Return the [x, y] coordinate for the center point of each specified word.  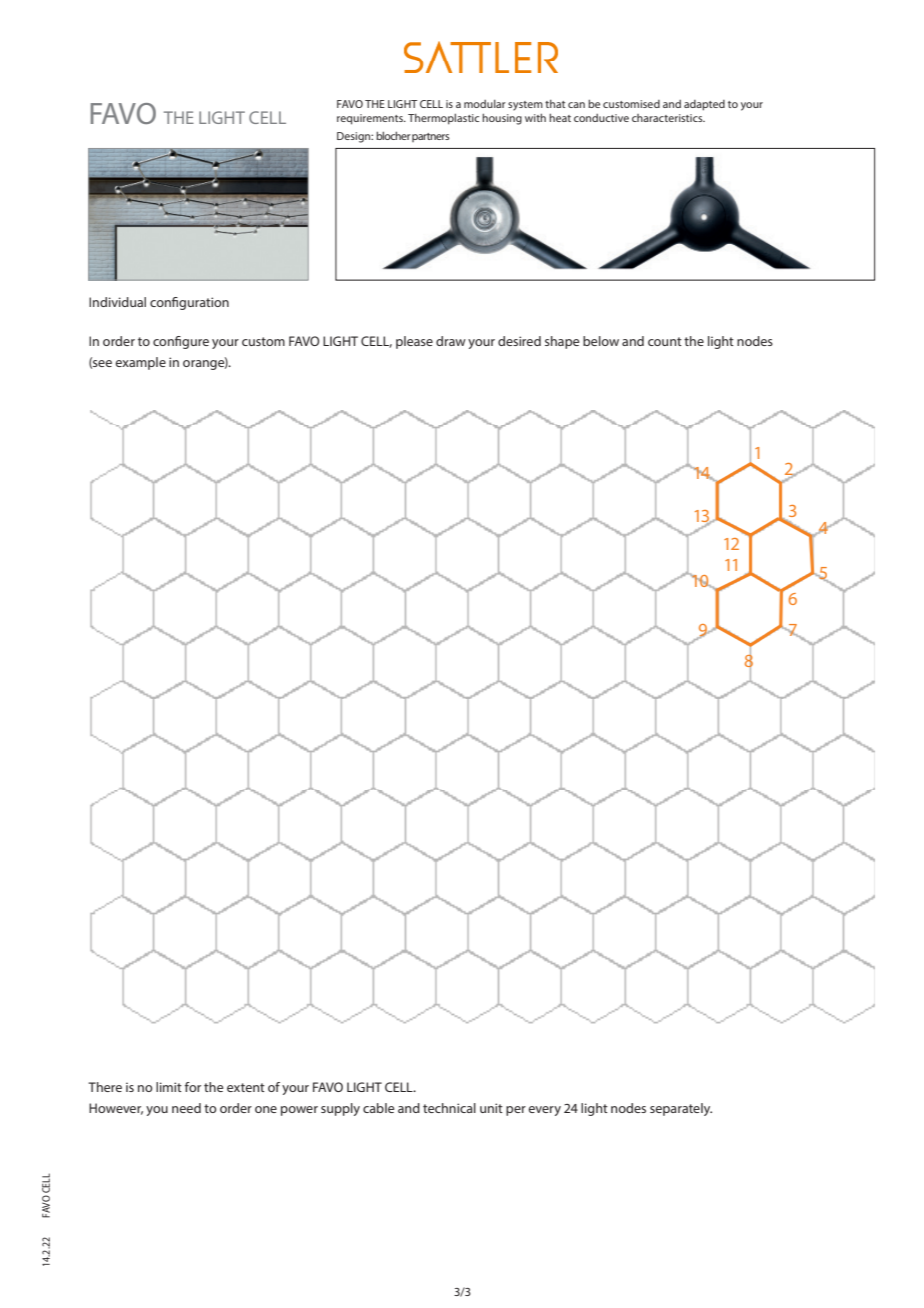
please [414, 342]
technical [449, 1108]
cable [378, 1108]
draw [451, 341]
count [665, 341]
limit [169, 1087]
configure [181, 342]
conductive [601, 118]
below [601, 341]
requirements [371, 119]
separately [681, 1109]
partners [430, 137]
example [140, 363]
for [193, 1087]
